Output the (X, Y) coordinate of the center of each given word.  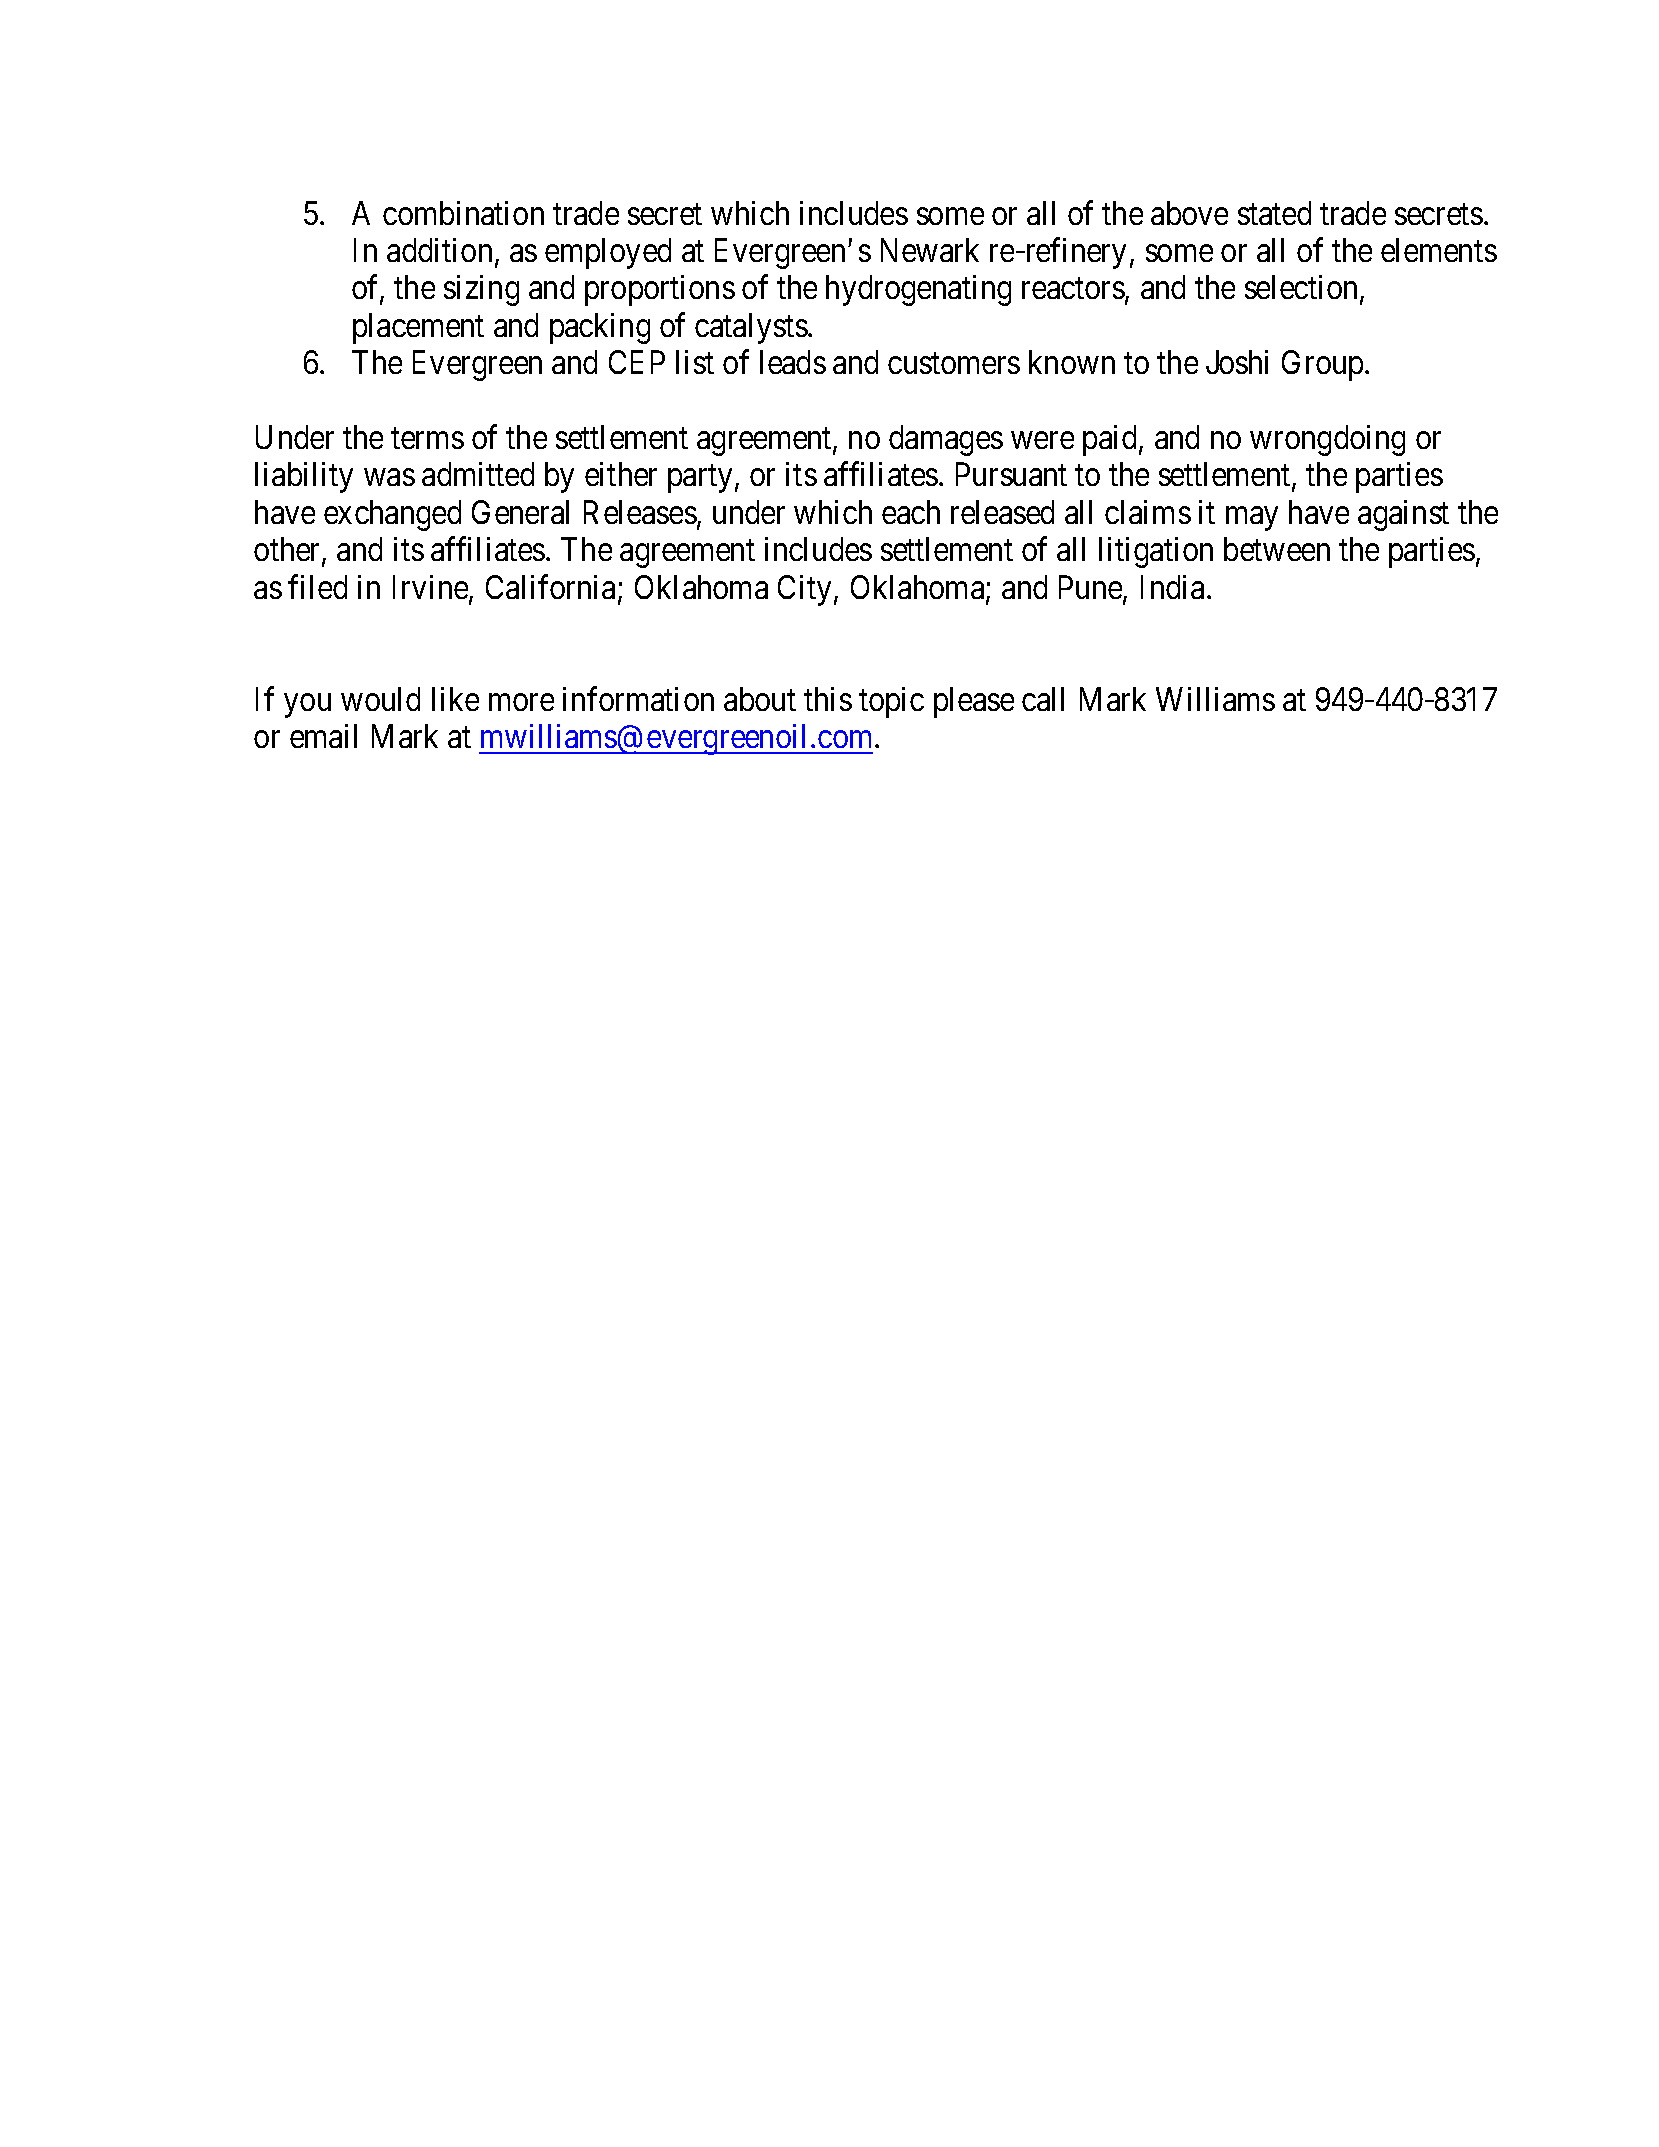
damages (946, 440)
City (804, 590)
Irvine (431, 588)
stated (1274, 213)
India (1174, 587)
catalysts (751, 328)
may (1252, 519)
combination (463, 213)
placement (418, 328)
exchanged (392, 515)
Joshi (1237, 362)
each (911, 512)
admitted (478, 474)
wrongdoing (1327, 440)
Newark (930, 250)
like (455, 699)
